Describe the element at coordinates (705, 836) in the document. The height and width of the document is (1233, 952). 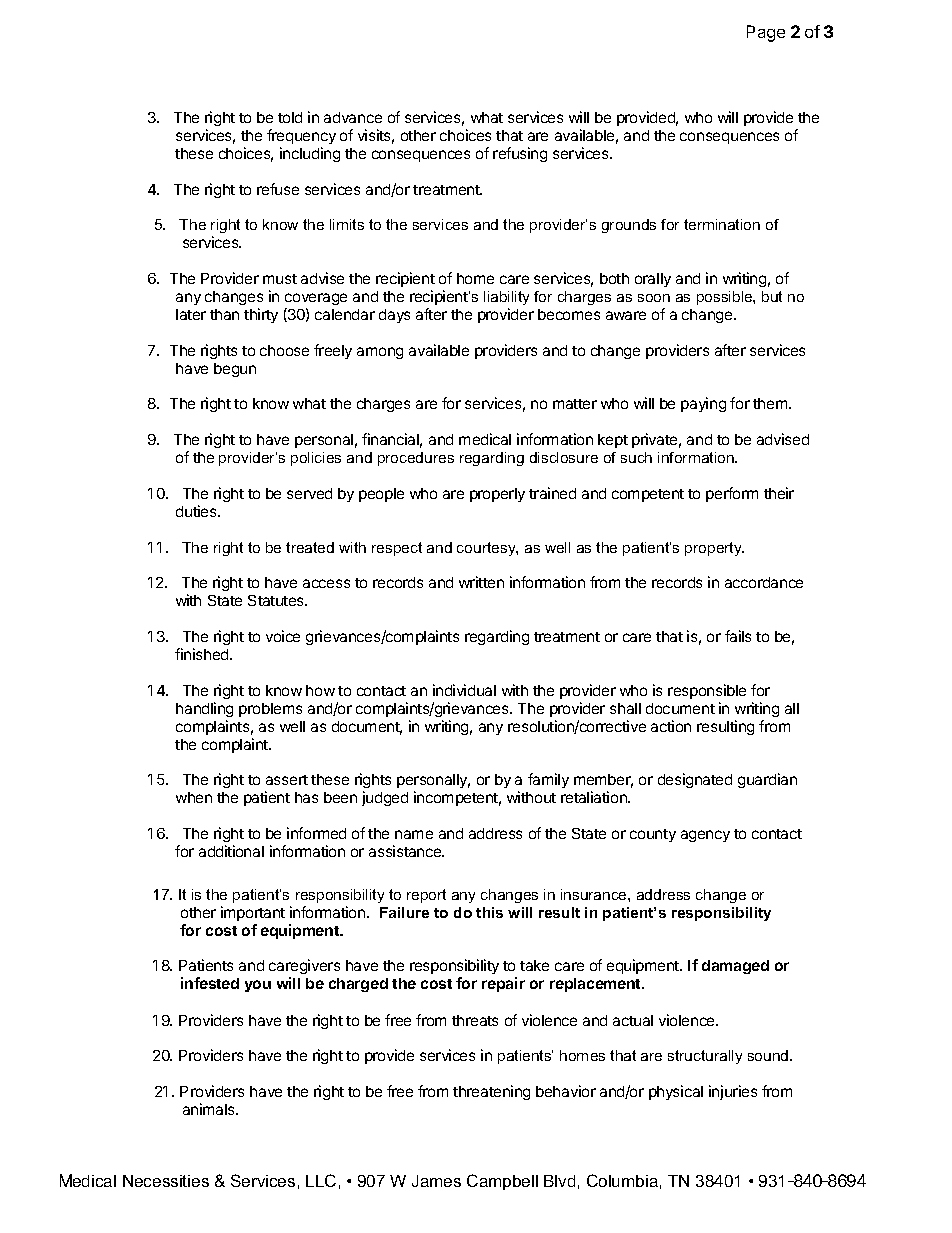
I see `agency` at that location.
